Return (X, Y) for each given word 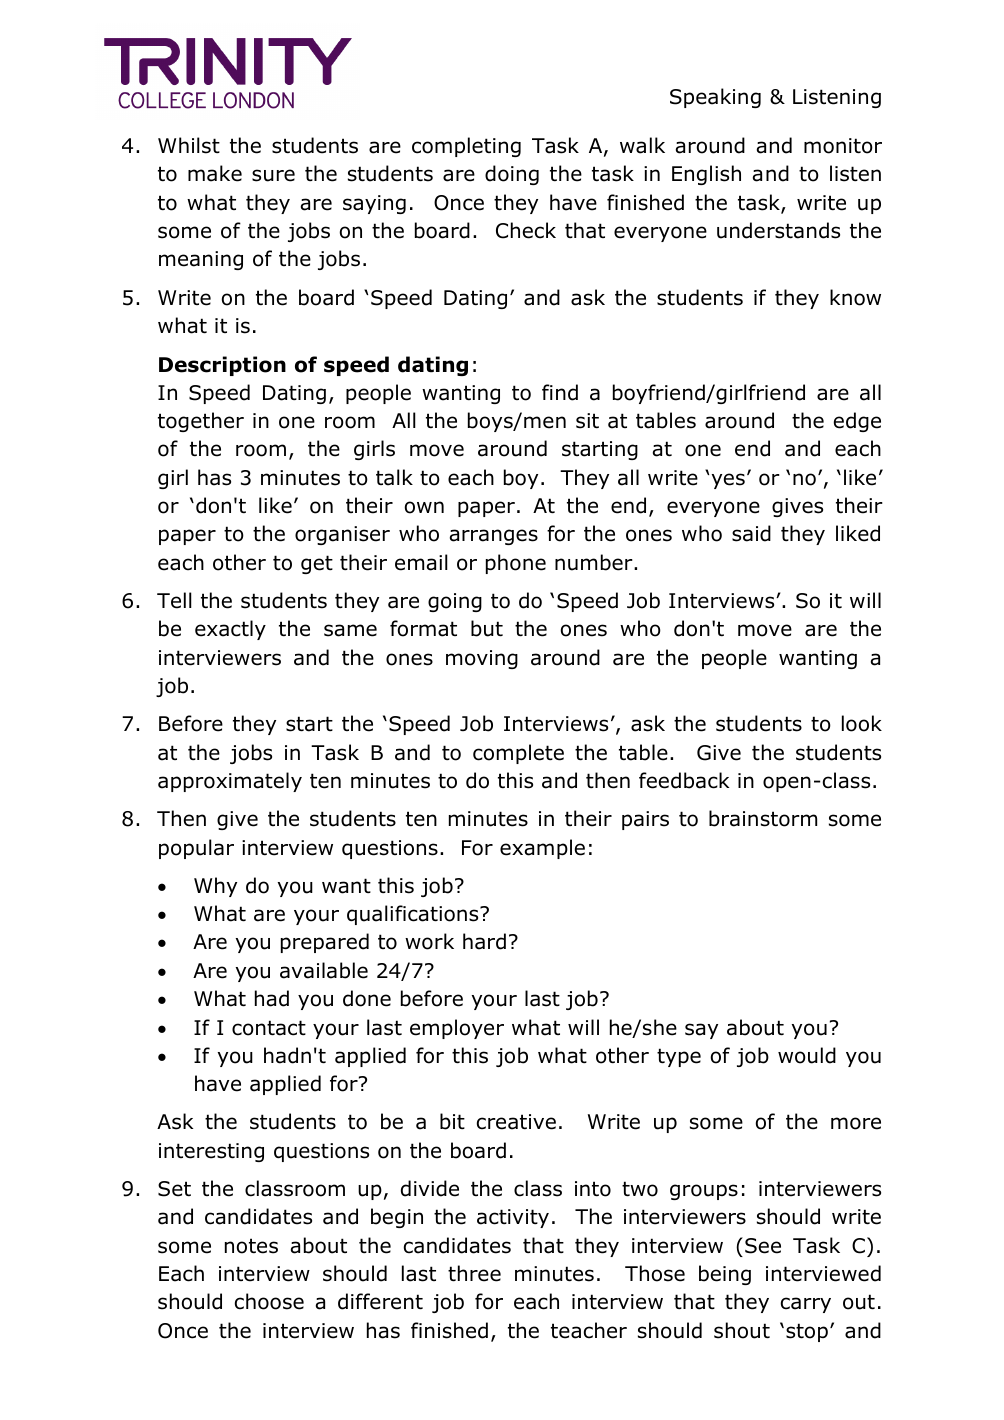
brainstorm (763, 818)
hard (484, 941)
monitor (843, 146)
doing (512, 175)
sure (273, 175)
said (751, 533)
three (474, 1273)
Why (215, 887)
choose (269, 1301)
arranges (494, 537)
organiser (342, 535)
